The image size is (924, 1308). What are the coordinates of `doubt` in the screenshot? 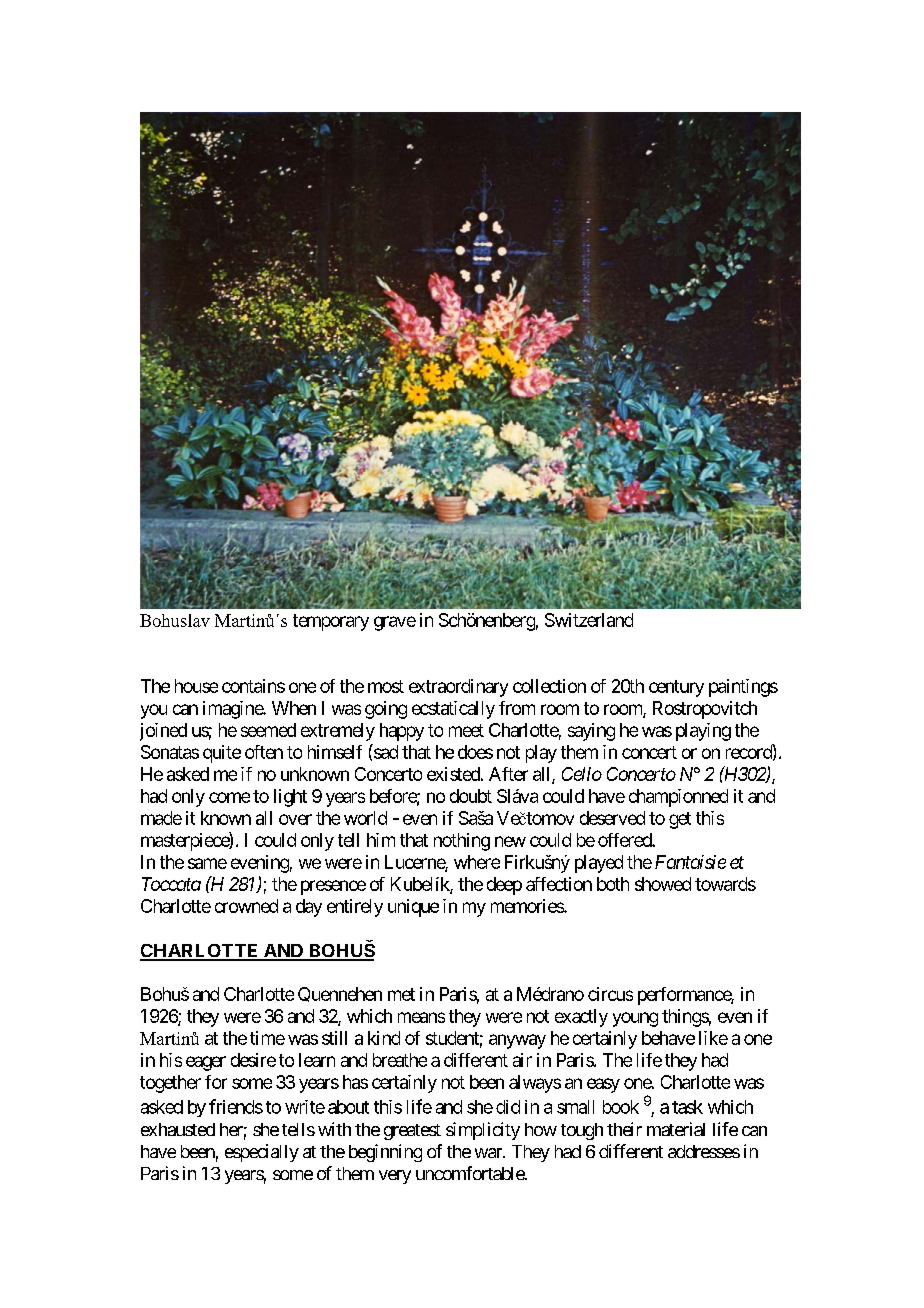 It's located at (471, 796).
